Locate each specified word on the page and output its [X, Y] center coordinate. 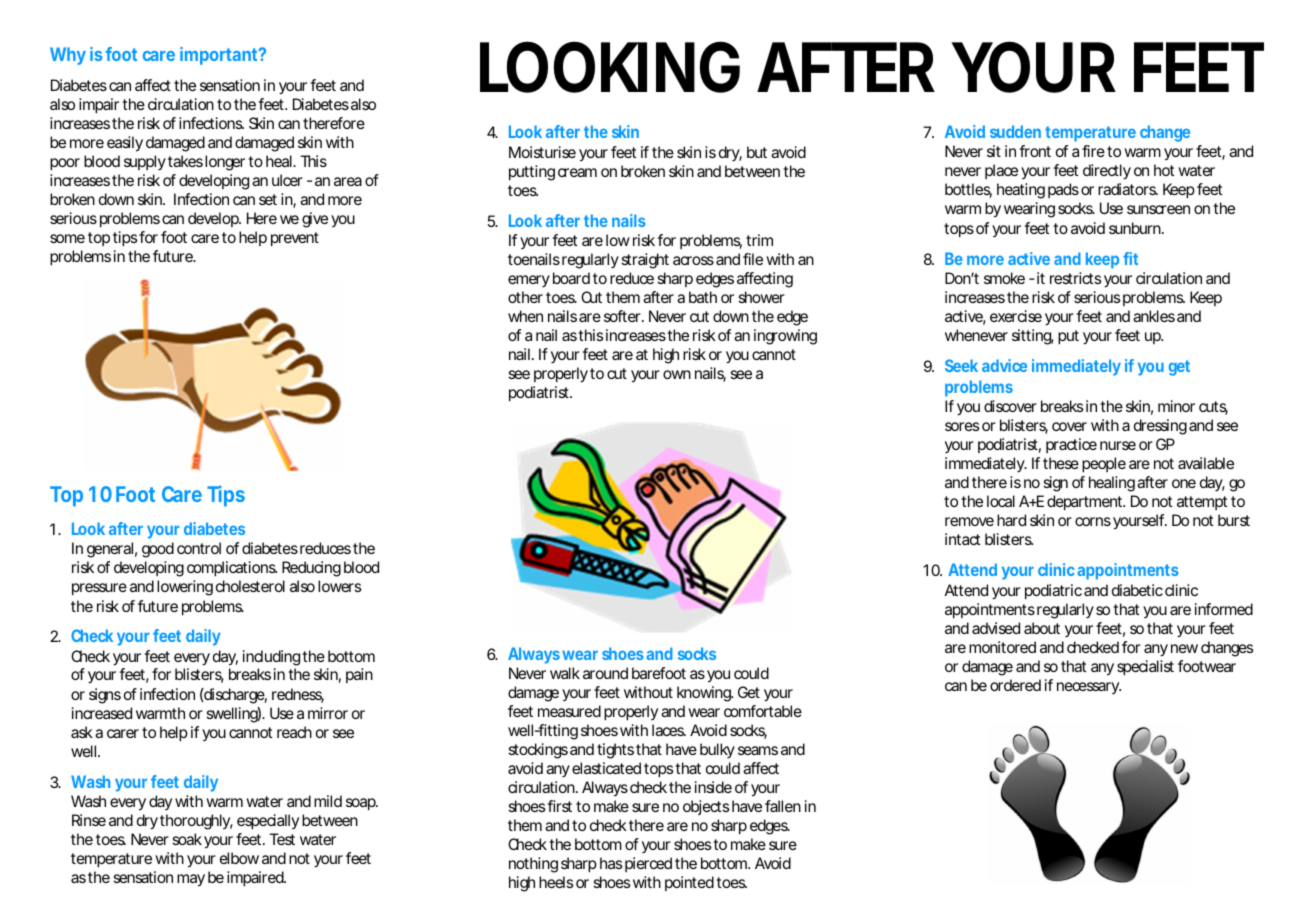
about [1042, 628]
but [757, 152]
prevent [295, 239]
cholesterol [250, 586]
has [611, 863]
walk [565, 673]
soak [187, 839]
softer [622, 316]
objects [706, 807]
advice [1004, 365]
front [1035, 151]
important [219, 56]
